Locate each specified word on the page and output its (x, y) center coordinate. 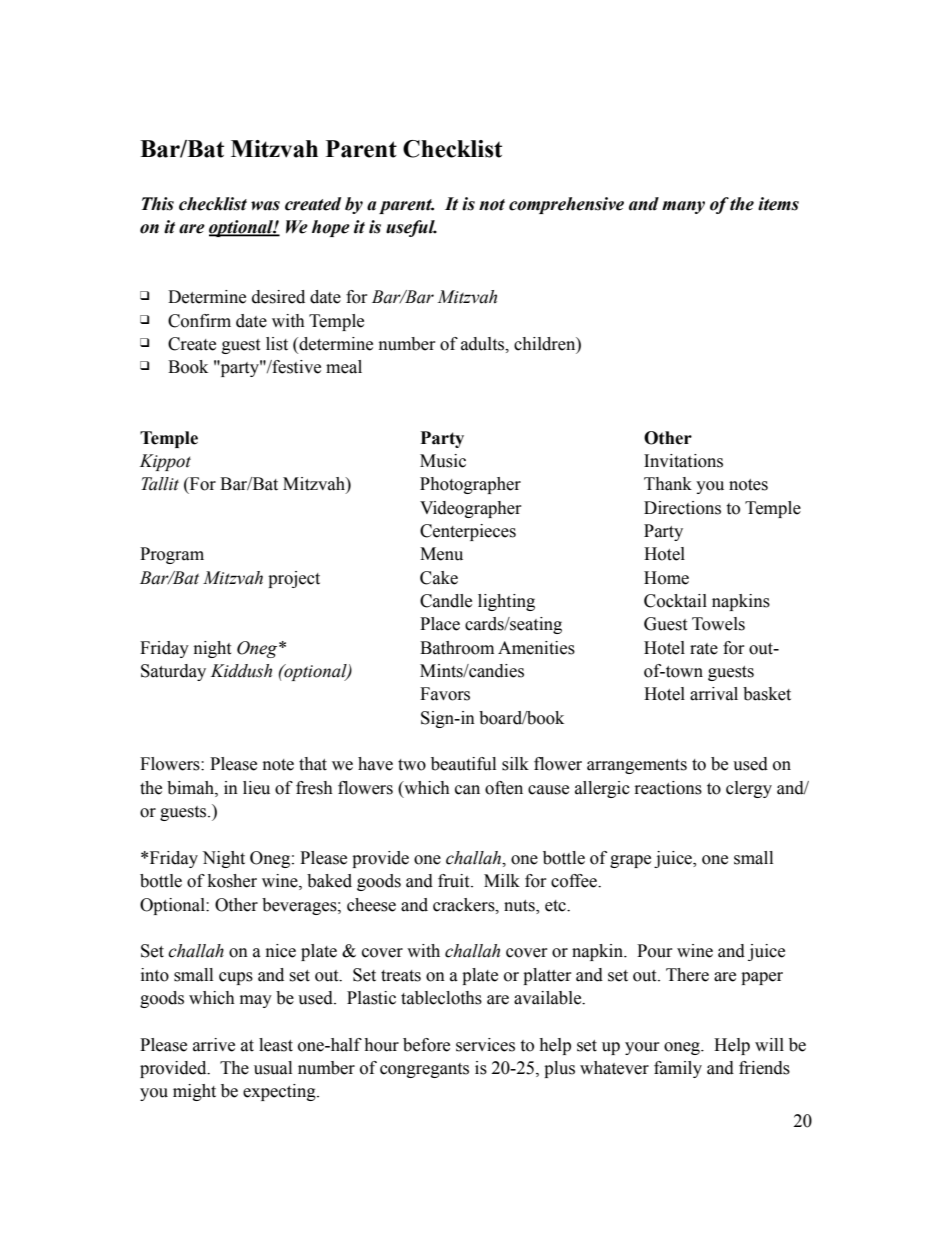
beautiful (463, 764)
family (678, 1069)
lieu (256, 788)
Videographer (471, 509)
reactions (668, 788)
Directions (682, 508)
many (683, 207)
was (265, 206)
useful (411, 228)
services (485, 1045)
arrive (214, 1045)
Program (172, 555)
